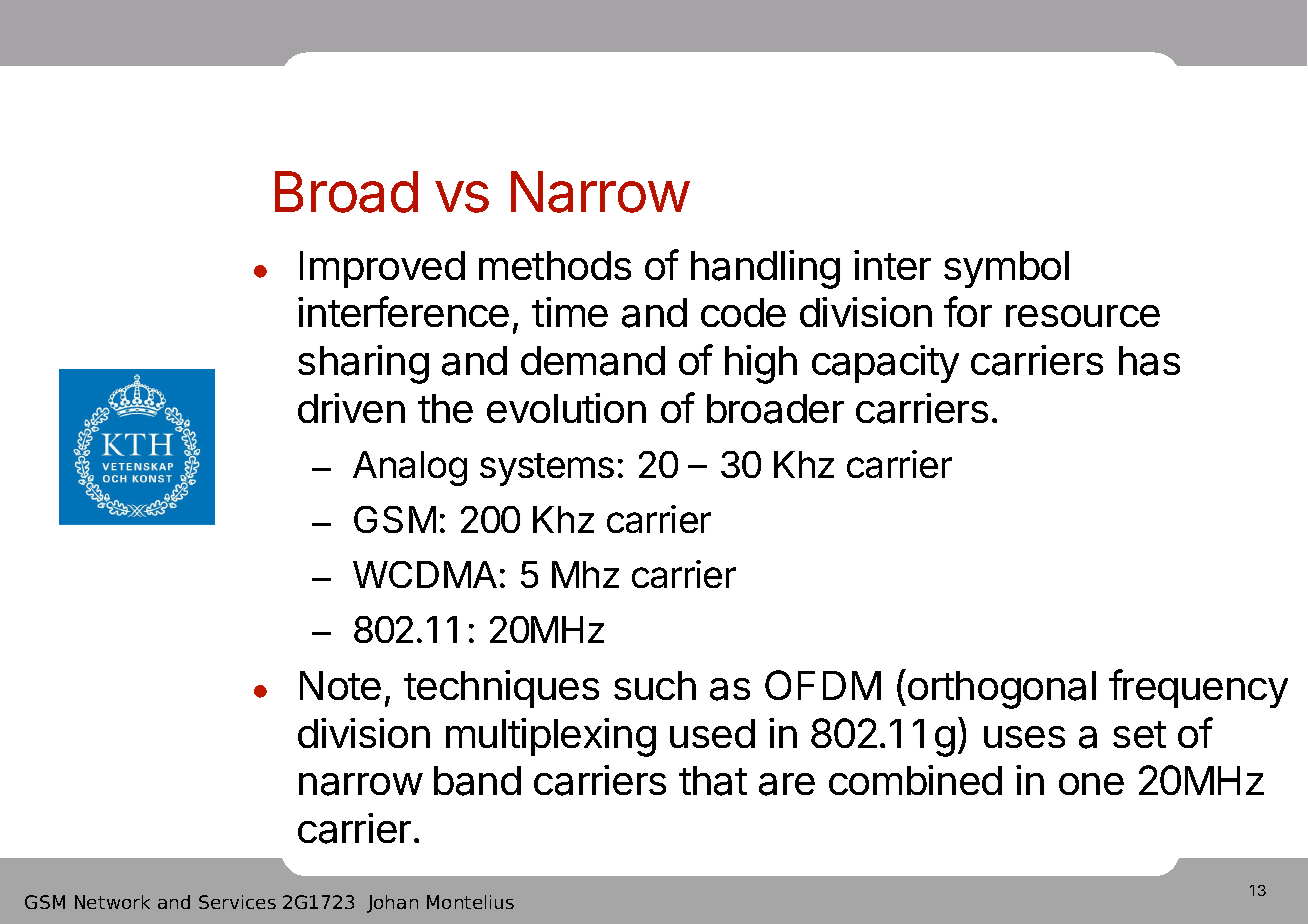  What do you see at coordinates (655, 685) in the page?
I see `such` at bounding box center [655, 685].
